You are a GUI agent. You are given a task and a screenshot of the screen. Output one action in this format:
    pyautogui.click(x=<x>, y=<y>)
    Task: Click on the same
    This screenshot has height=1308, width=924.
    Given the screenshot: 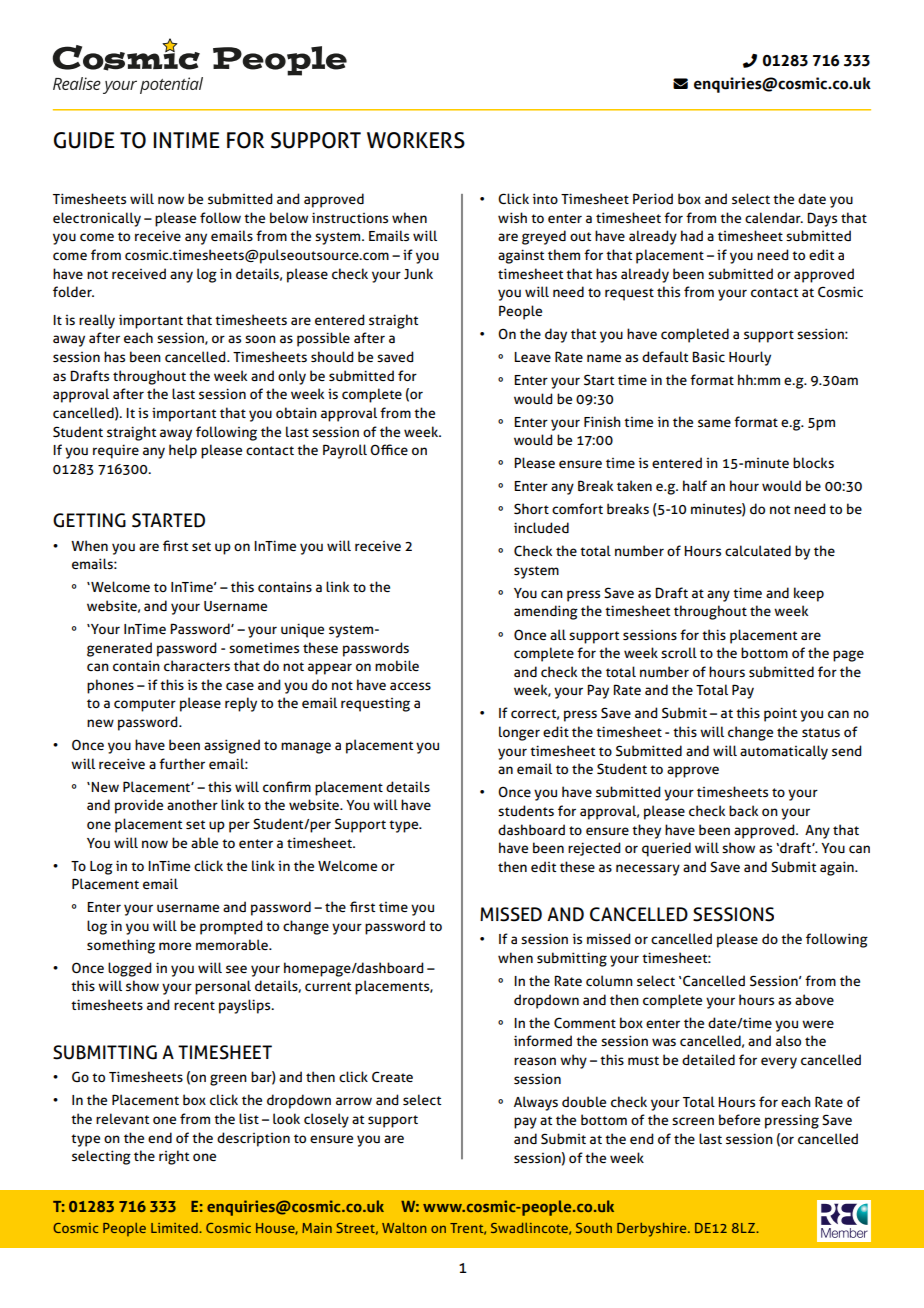 What is the action you would take?
    pyautogui.click(x=714, y=423)
